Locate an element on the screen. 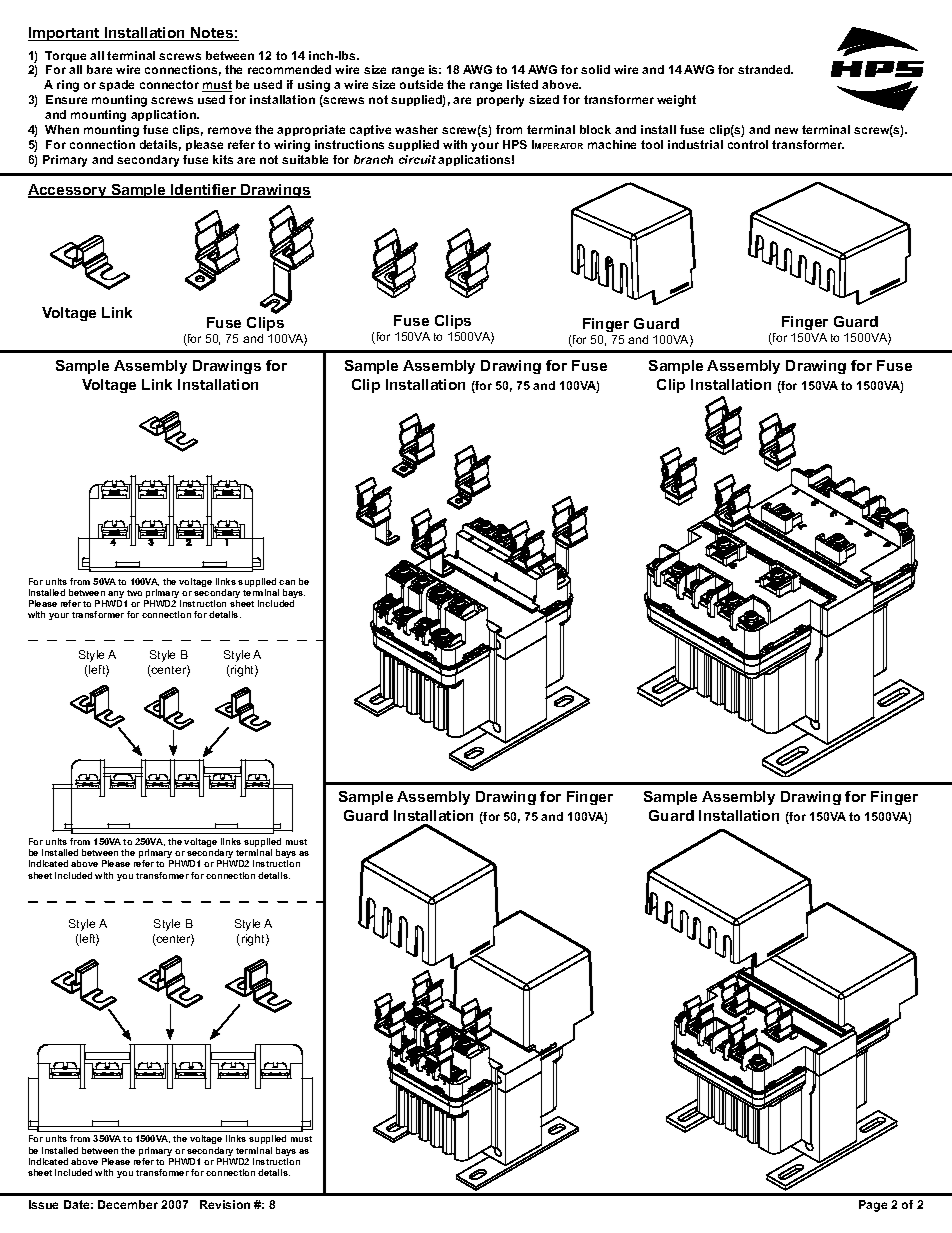 The image size is (952, 1233). can is located at coordinates (287, 582).
